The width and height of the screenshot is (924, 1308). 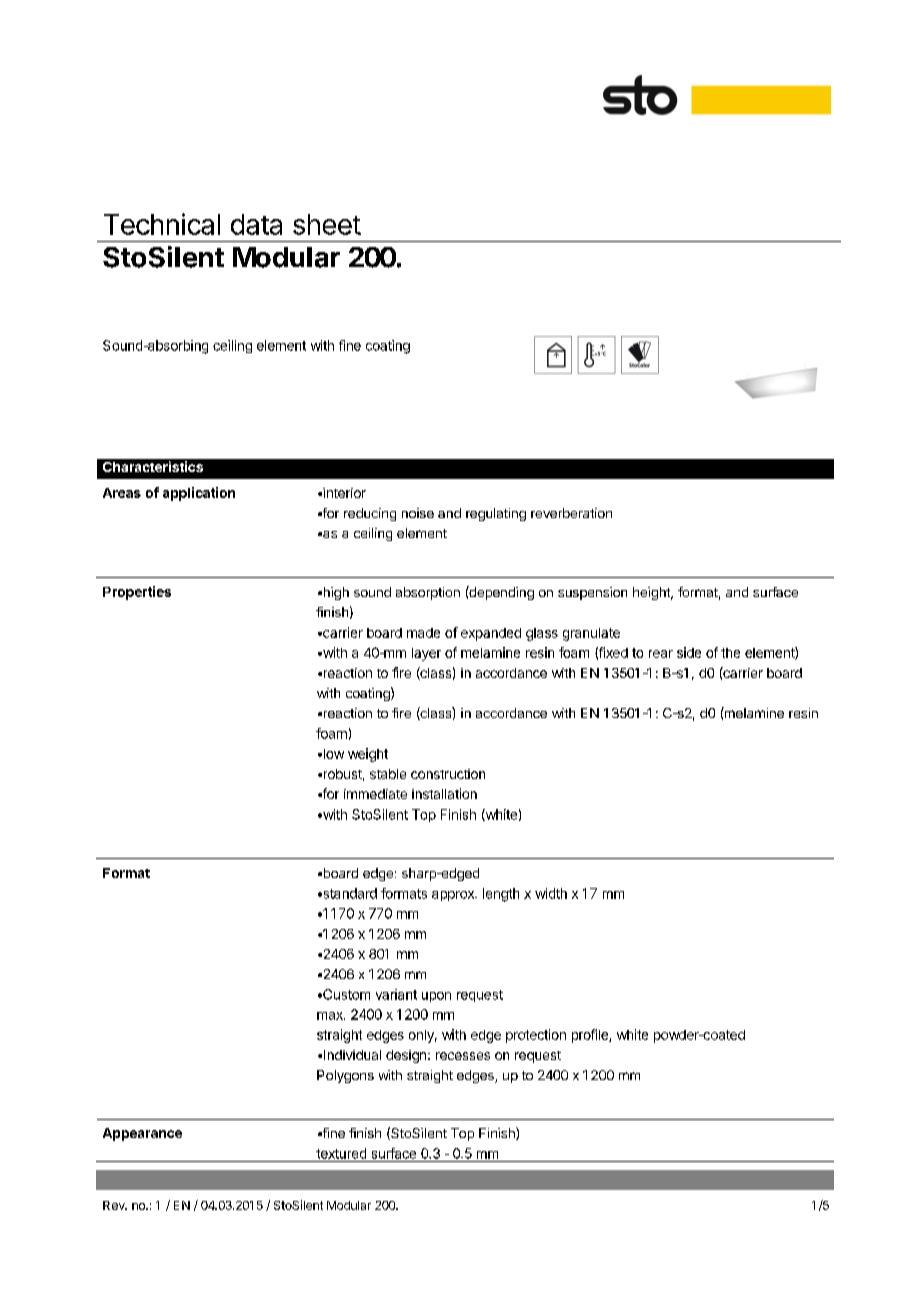 I want to click on rear, so click(x=661, y=654).
